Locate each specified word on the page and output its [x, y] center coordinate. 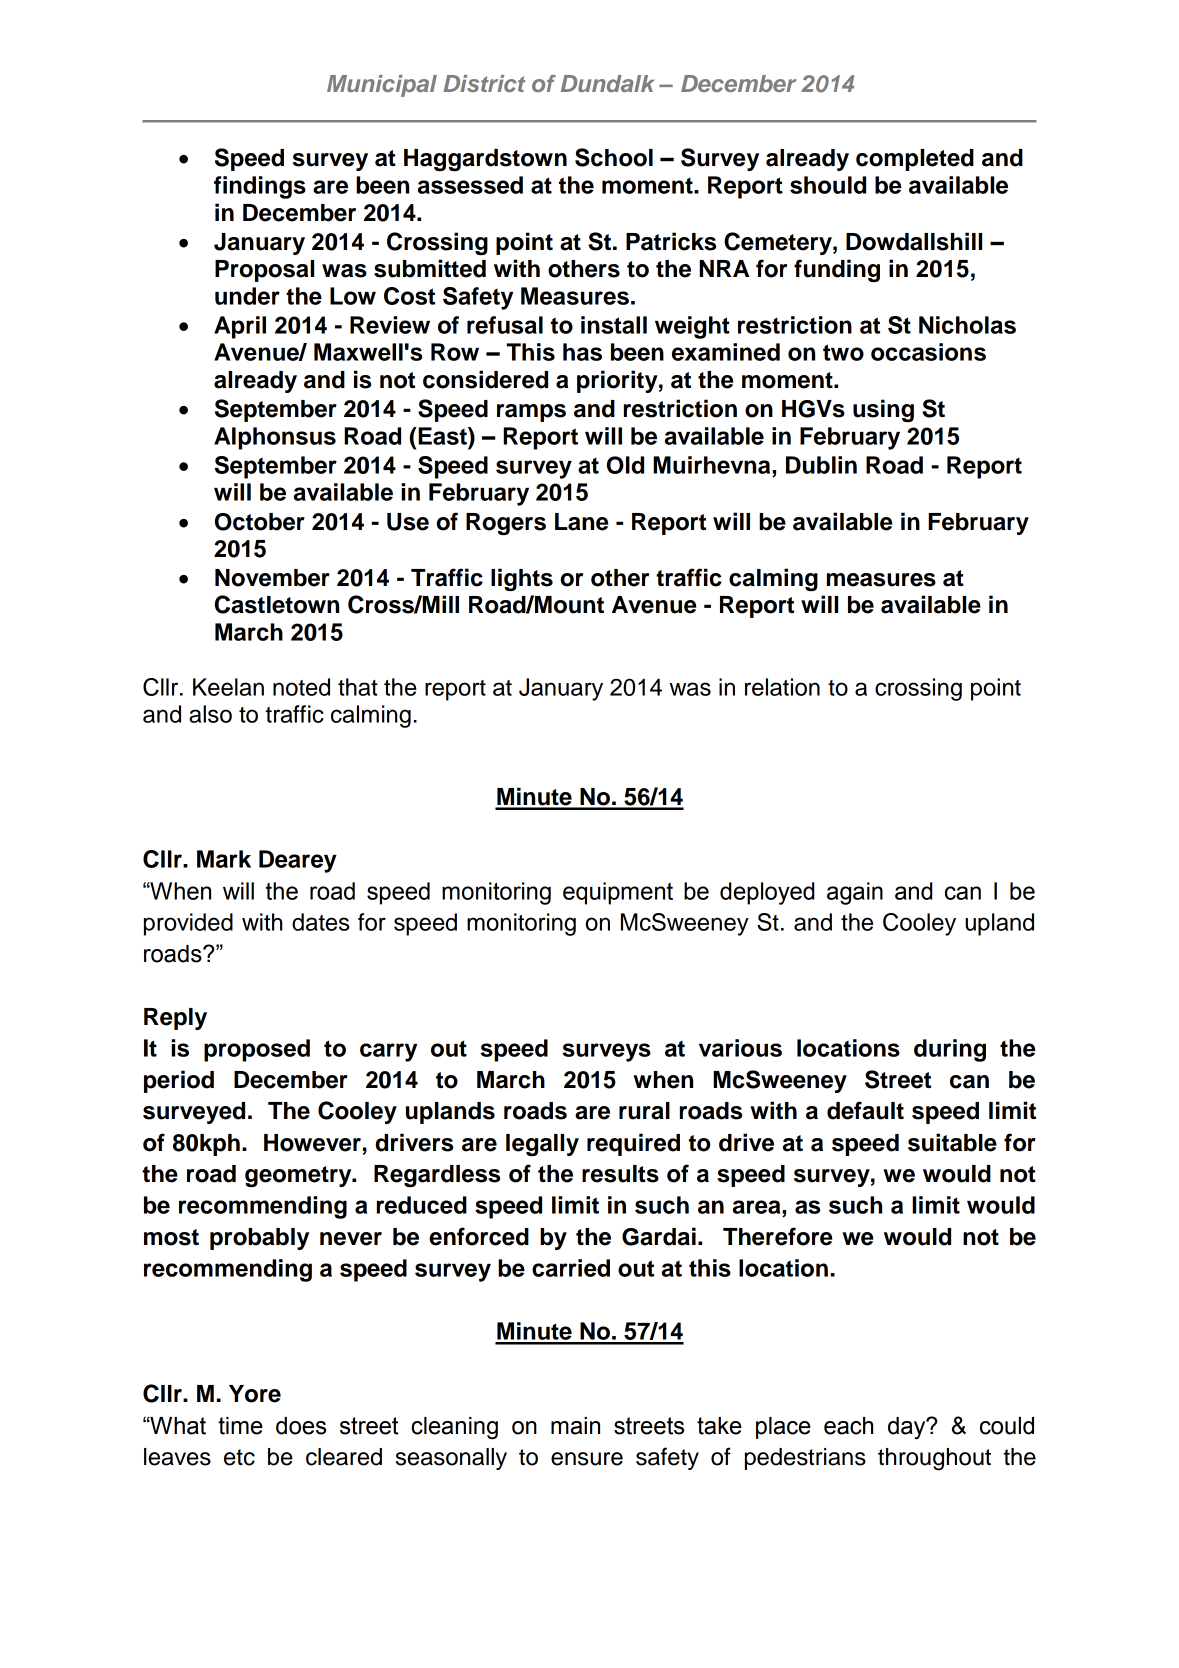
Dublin [821, 465]
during [950, 1050]
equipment [618, 893]
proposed [257, 1050]
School [614, 157]
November [272, 578]
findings [260, 187]
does [301, 1426]
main [575, 1426]
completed [915, 160]
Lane [581, 522]
